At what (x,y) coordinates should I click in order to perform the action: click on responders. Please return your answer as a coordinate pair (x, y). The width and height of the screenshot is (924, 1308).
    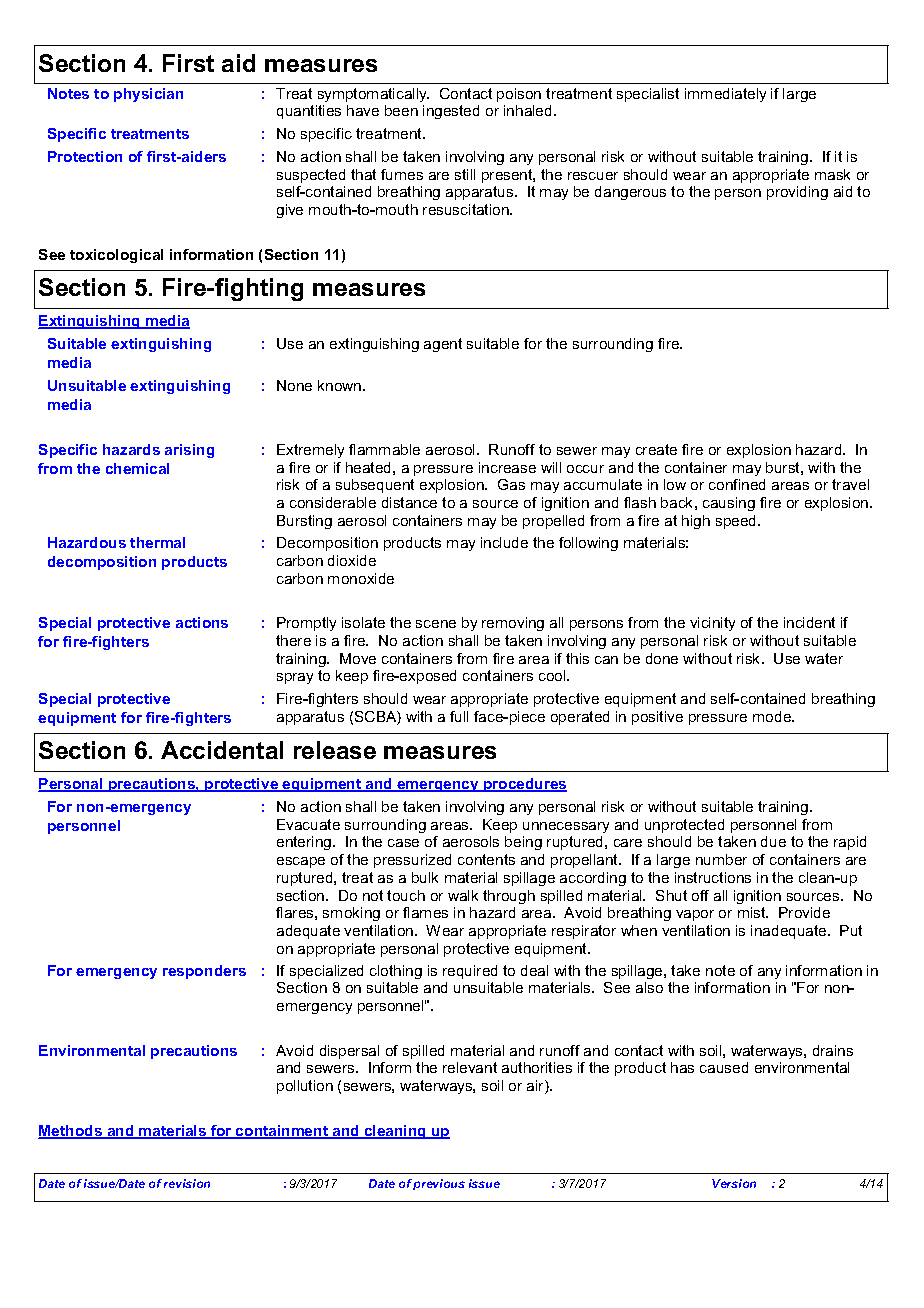
    Looking at the image, I should click on (204, 972).
